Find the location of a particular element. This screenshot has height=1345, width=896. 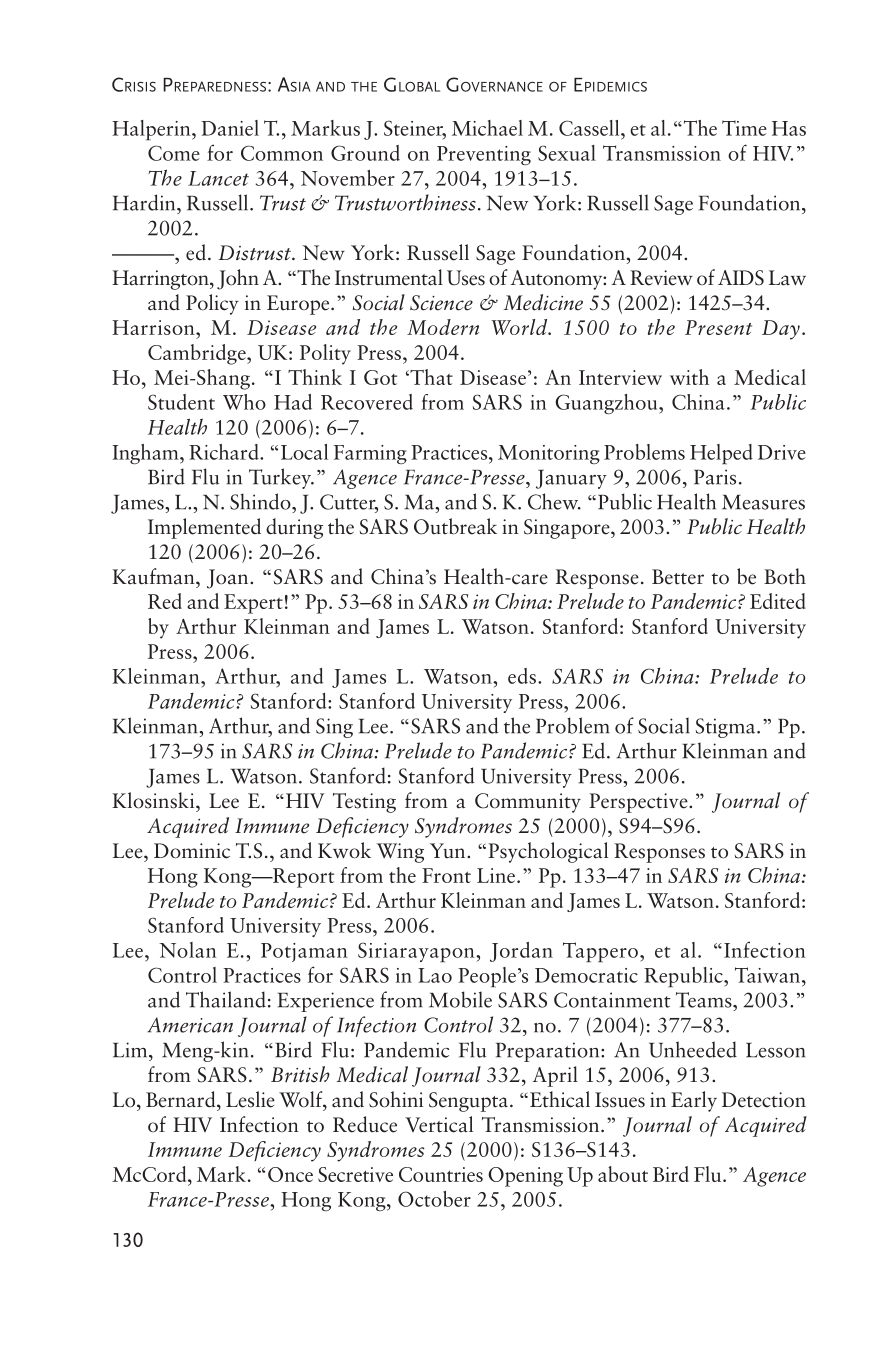

Time is located at coordinates (744, 128).
